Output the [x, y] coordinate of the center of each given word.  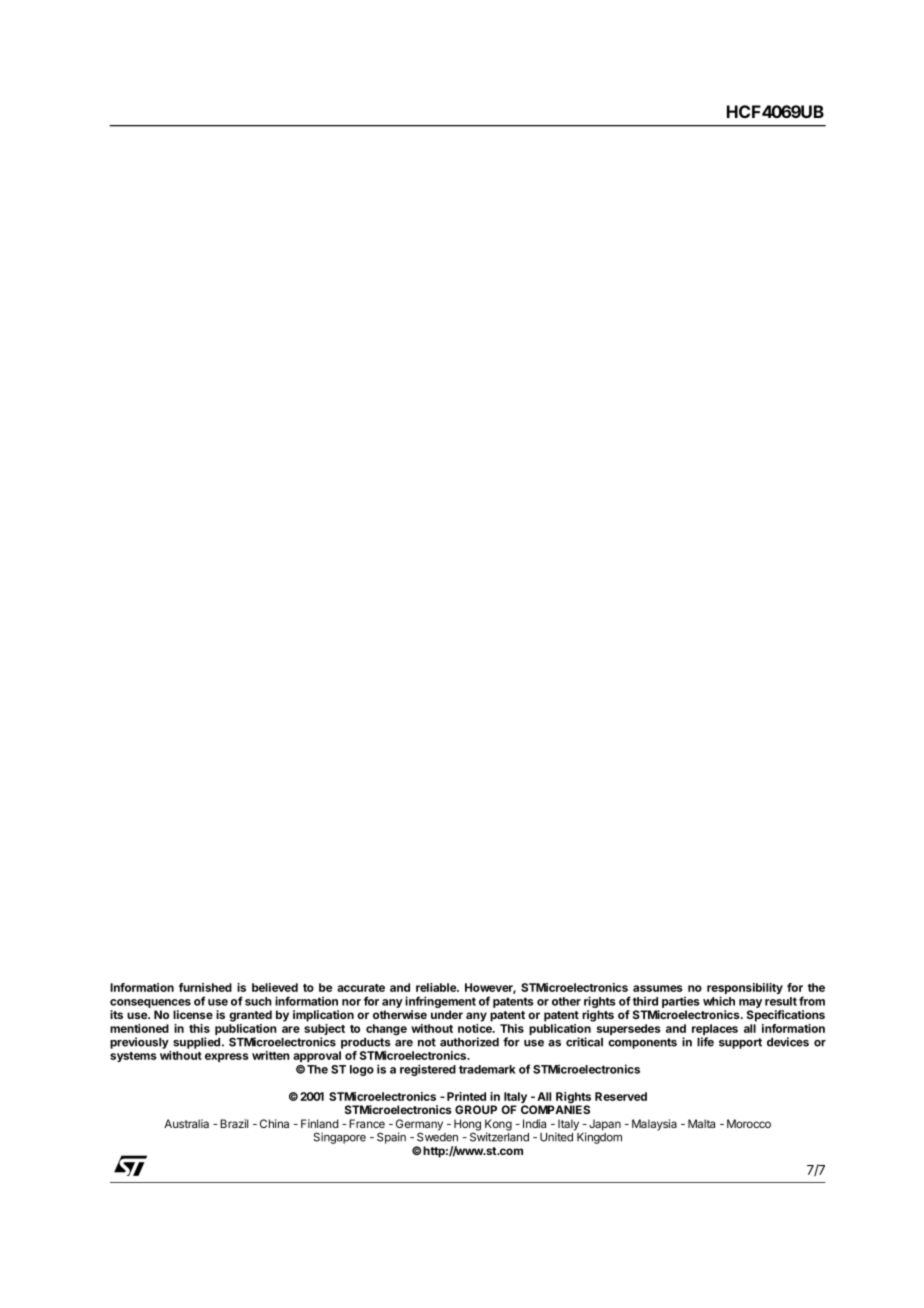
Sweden [437, 1136]
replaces [715, 1031]
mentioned [139, 1028]
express [227, 1057]
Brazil [234, 1123]
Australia [186, 1123]
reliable [437, 987]
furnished [205, 987]
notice [476, 1028]
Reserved [621, 1096]
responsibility [745, 990]
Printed [466, 1096]
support [740, 1043]
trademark [487, 1069]
